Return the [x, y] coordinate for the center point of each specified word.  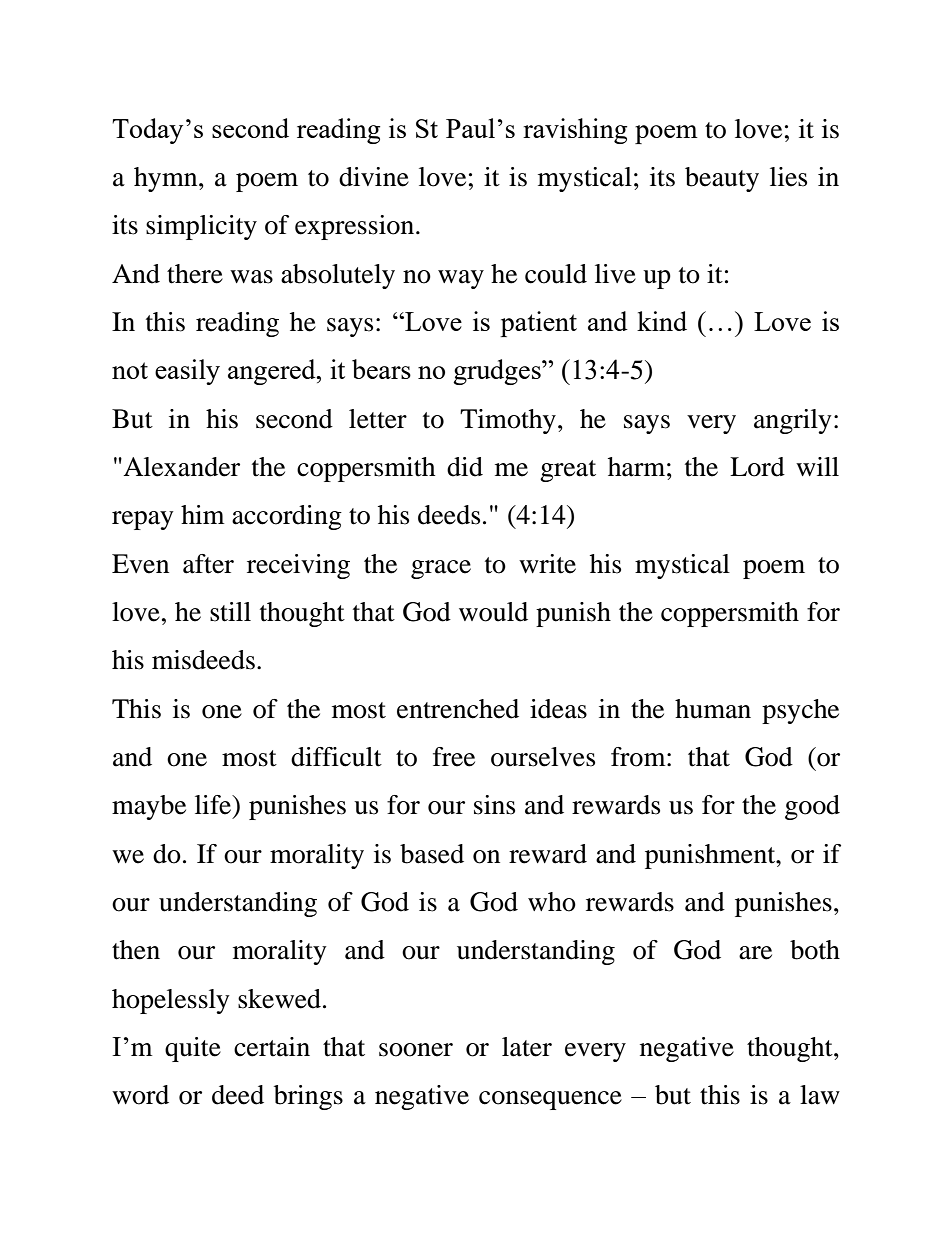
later [527, 1047]
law [820, 1095]
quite [193, 1049]
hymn [167, 179]
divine [374, 177]
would [493, 612]
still [230, 612]
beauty [722, 179]
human [713, 709]
